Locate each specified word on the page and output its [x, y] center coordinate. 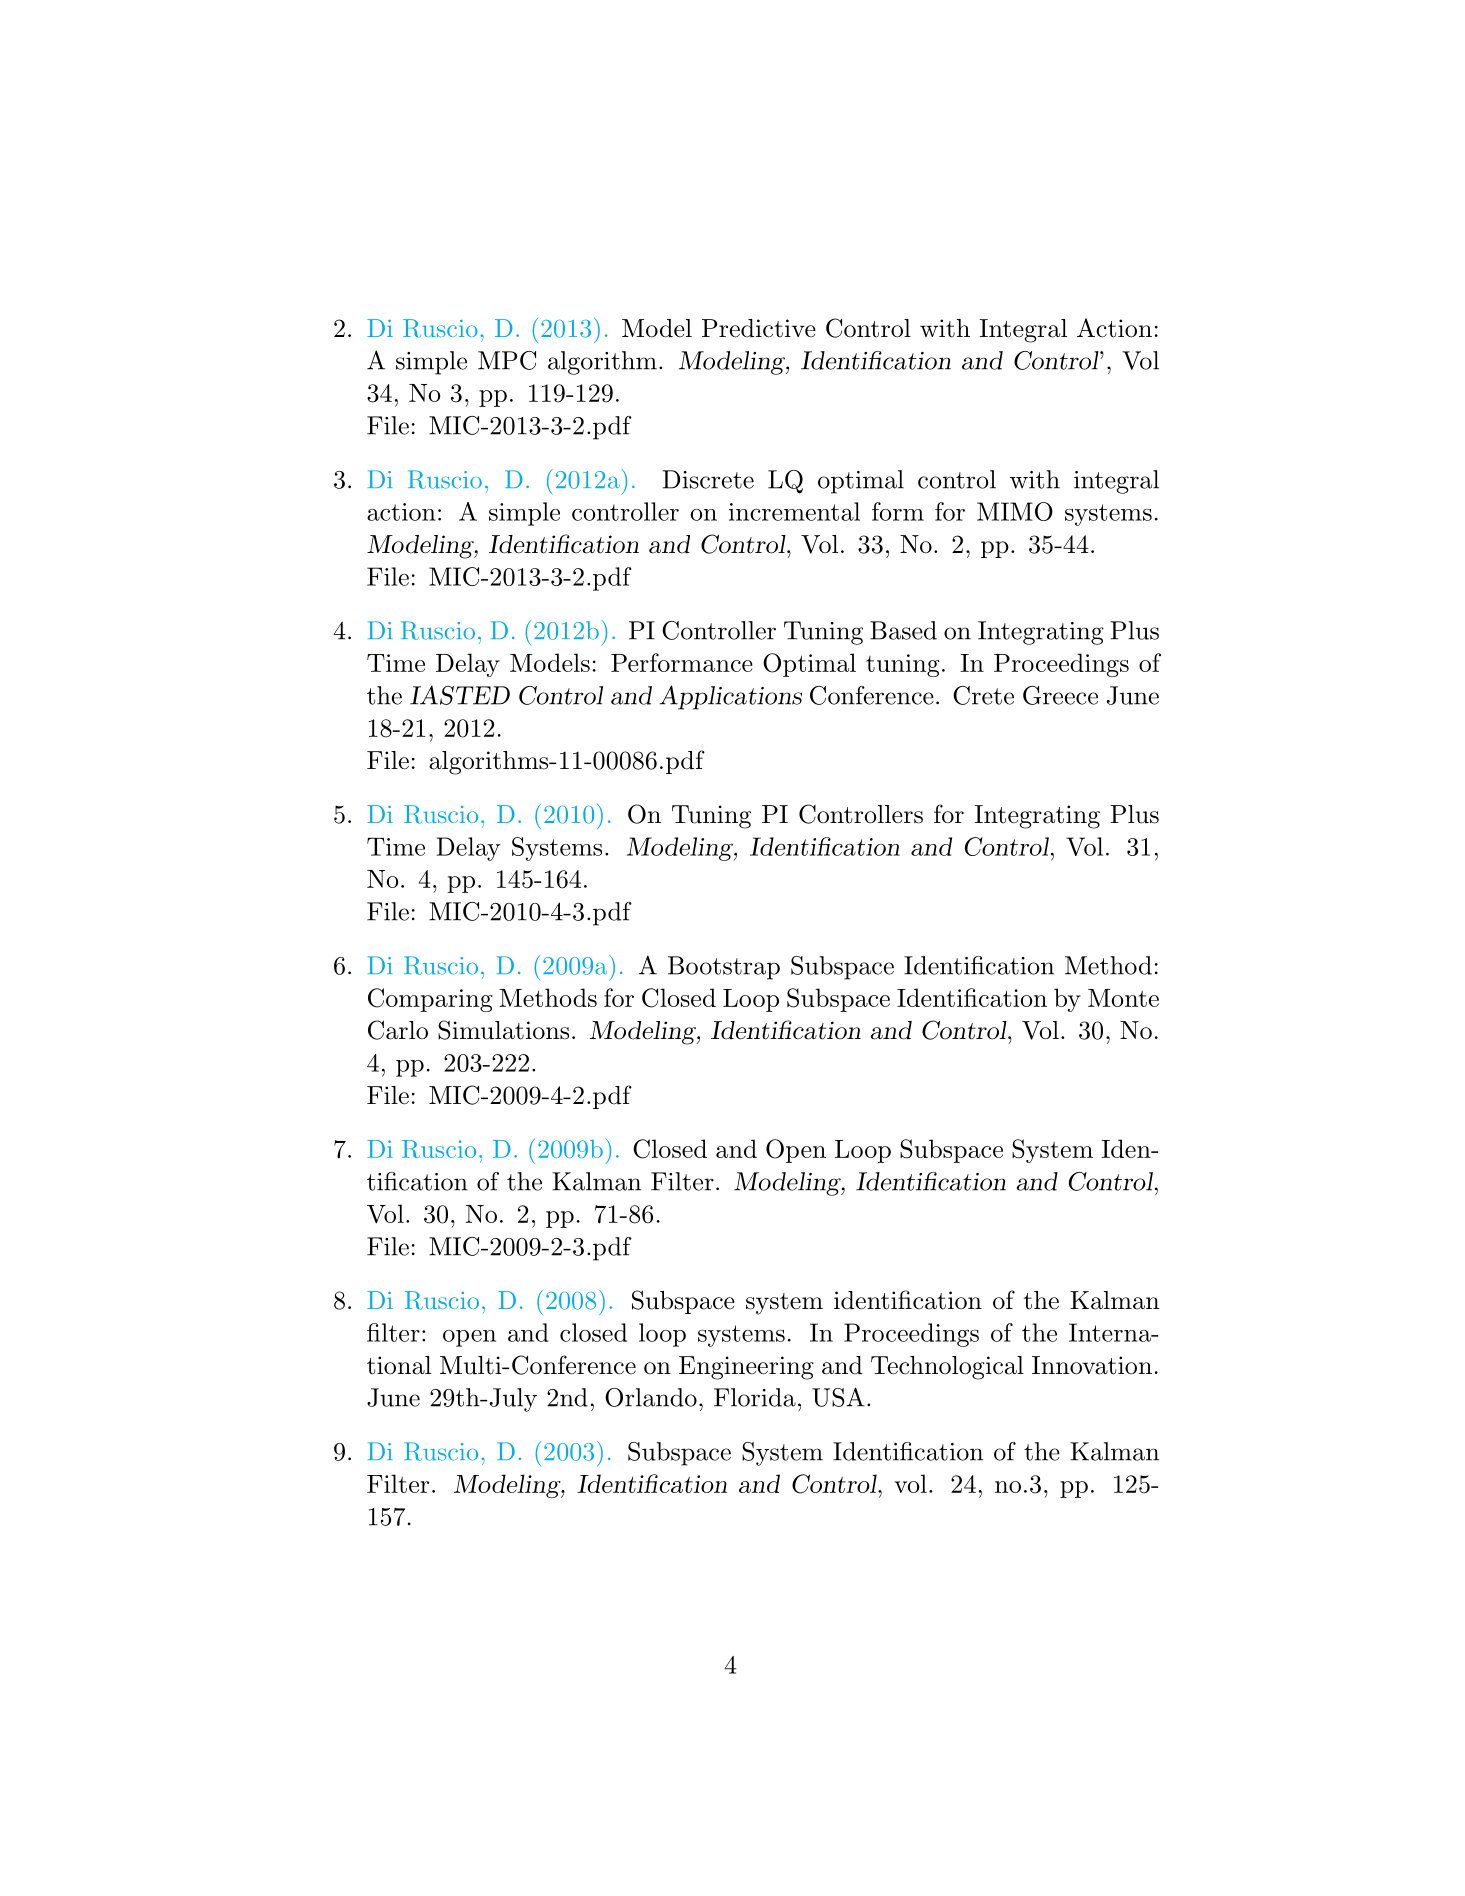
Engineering [746, 1368]
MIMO [1015, 511]
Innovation [1092, 1365]
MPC [507, 360]
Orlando [651, 1397]
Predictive [759, 328]
